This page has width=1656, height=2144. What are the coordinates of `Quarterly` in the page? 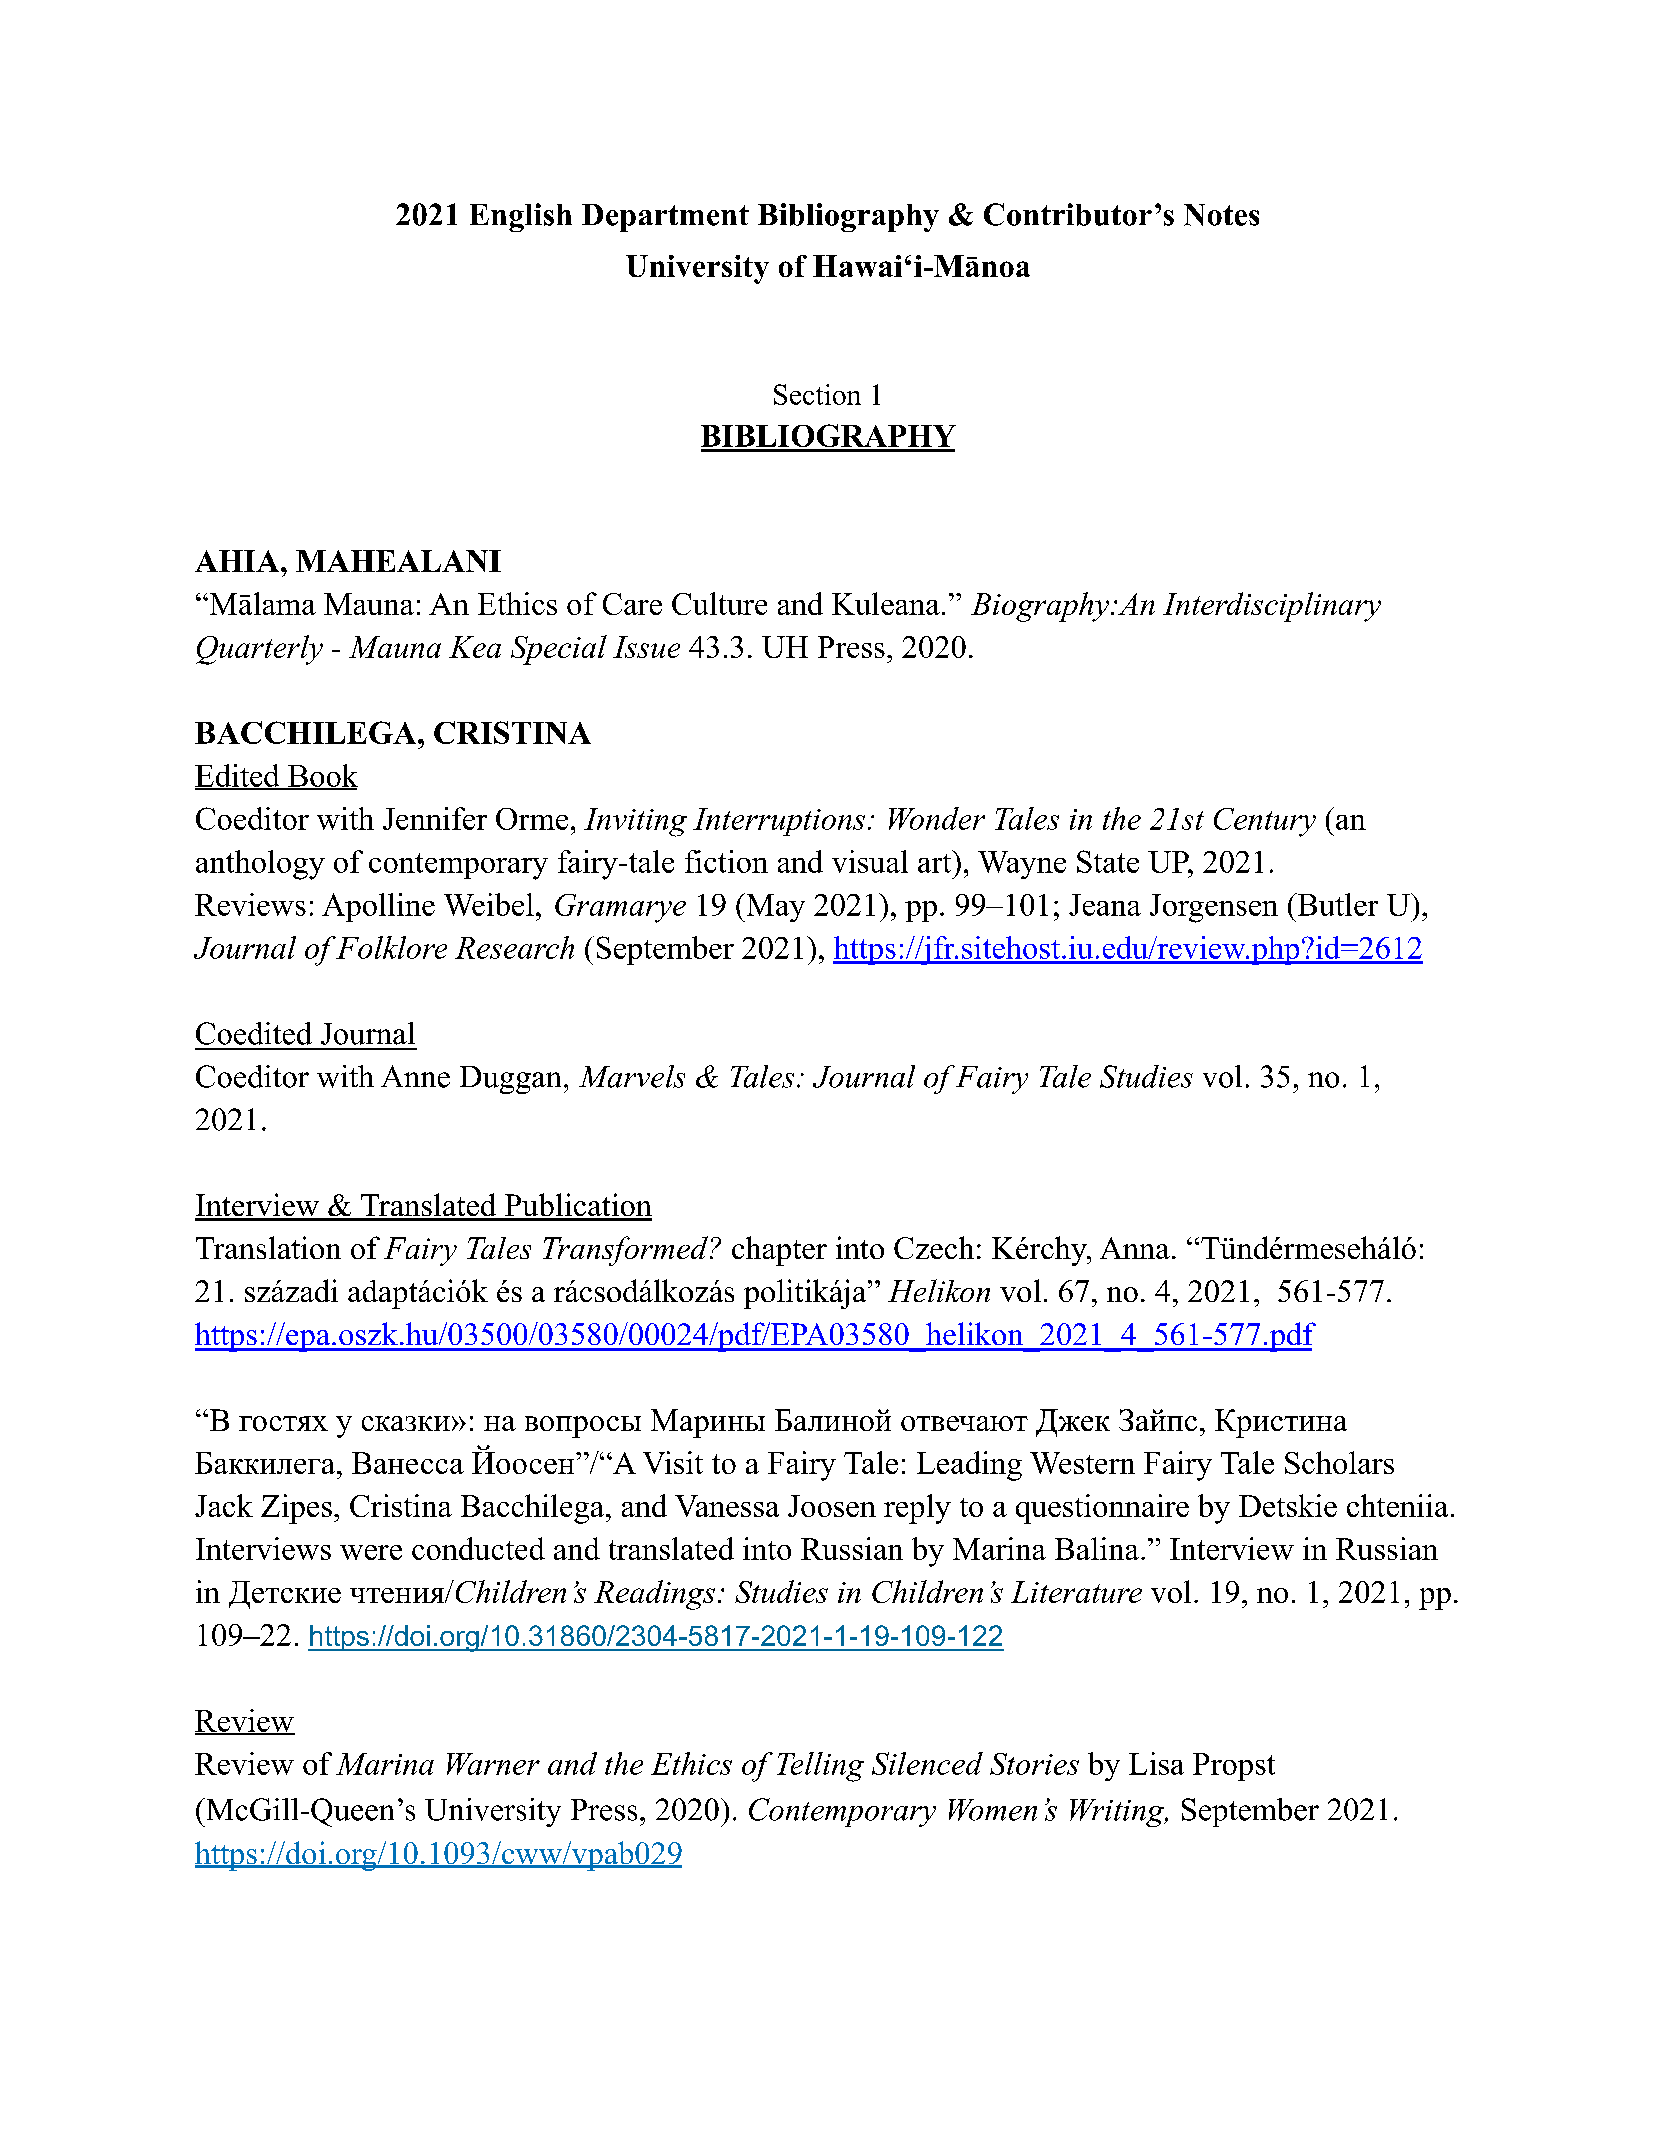 It's located at (259, 650).
